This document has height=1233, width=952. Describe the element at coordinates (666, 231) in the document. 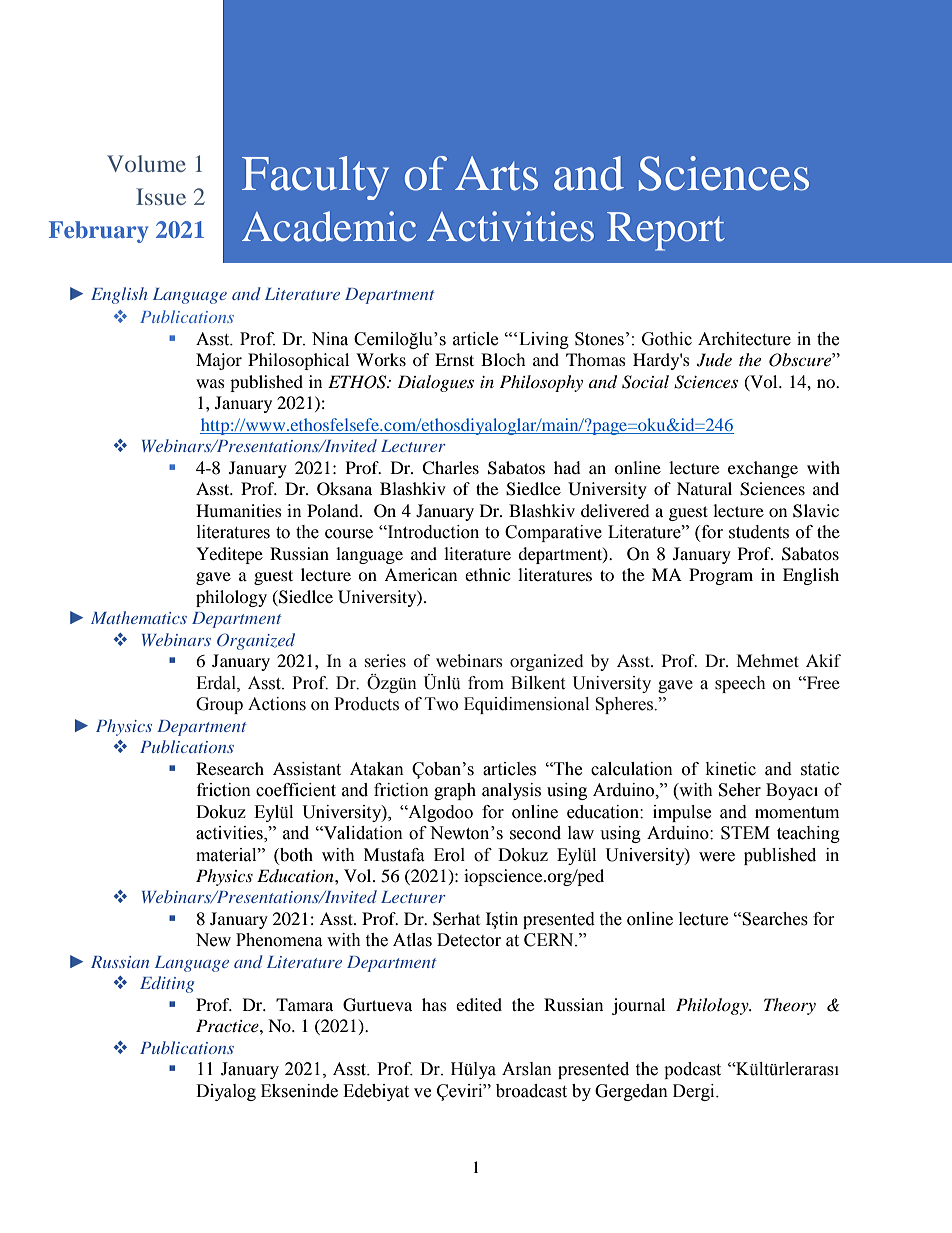

I see `Report` at that location.
